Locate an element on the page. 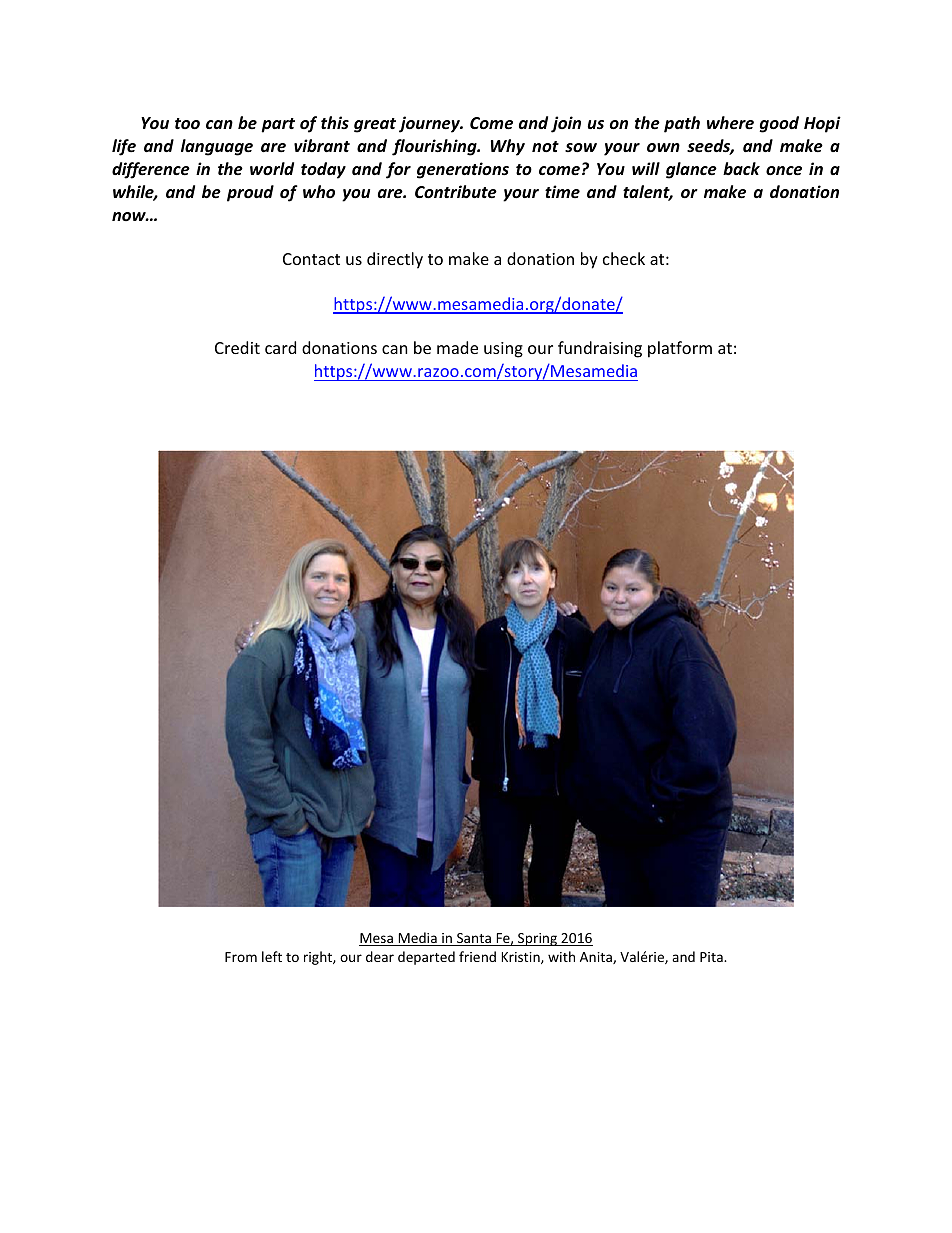 The width and height of the document is (952, 1233). From is located at coordinates (241, 957).
